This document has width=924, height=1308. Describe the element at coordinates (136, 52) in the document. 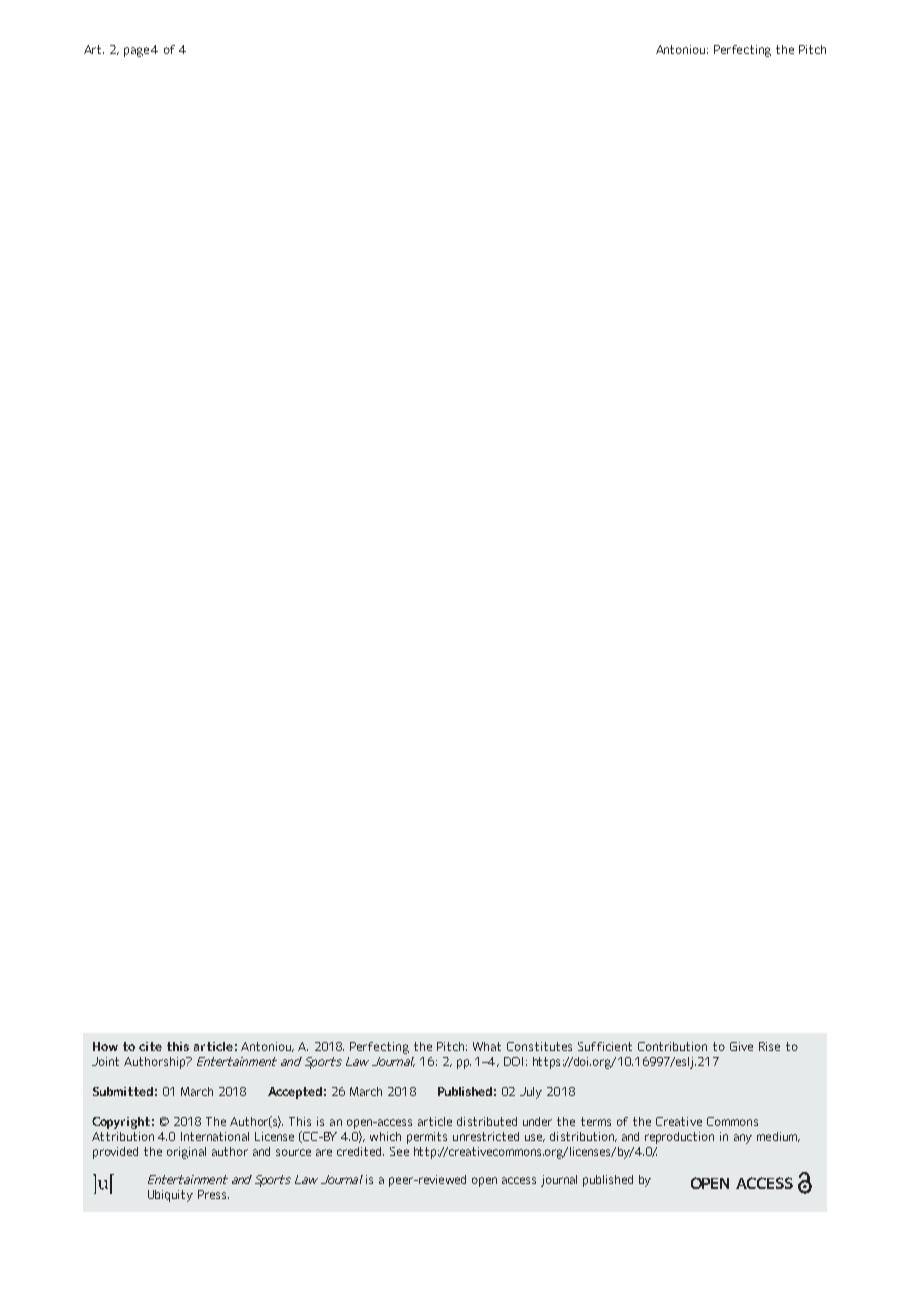

I see `page` at that location.
